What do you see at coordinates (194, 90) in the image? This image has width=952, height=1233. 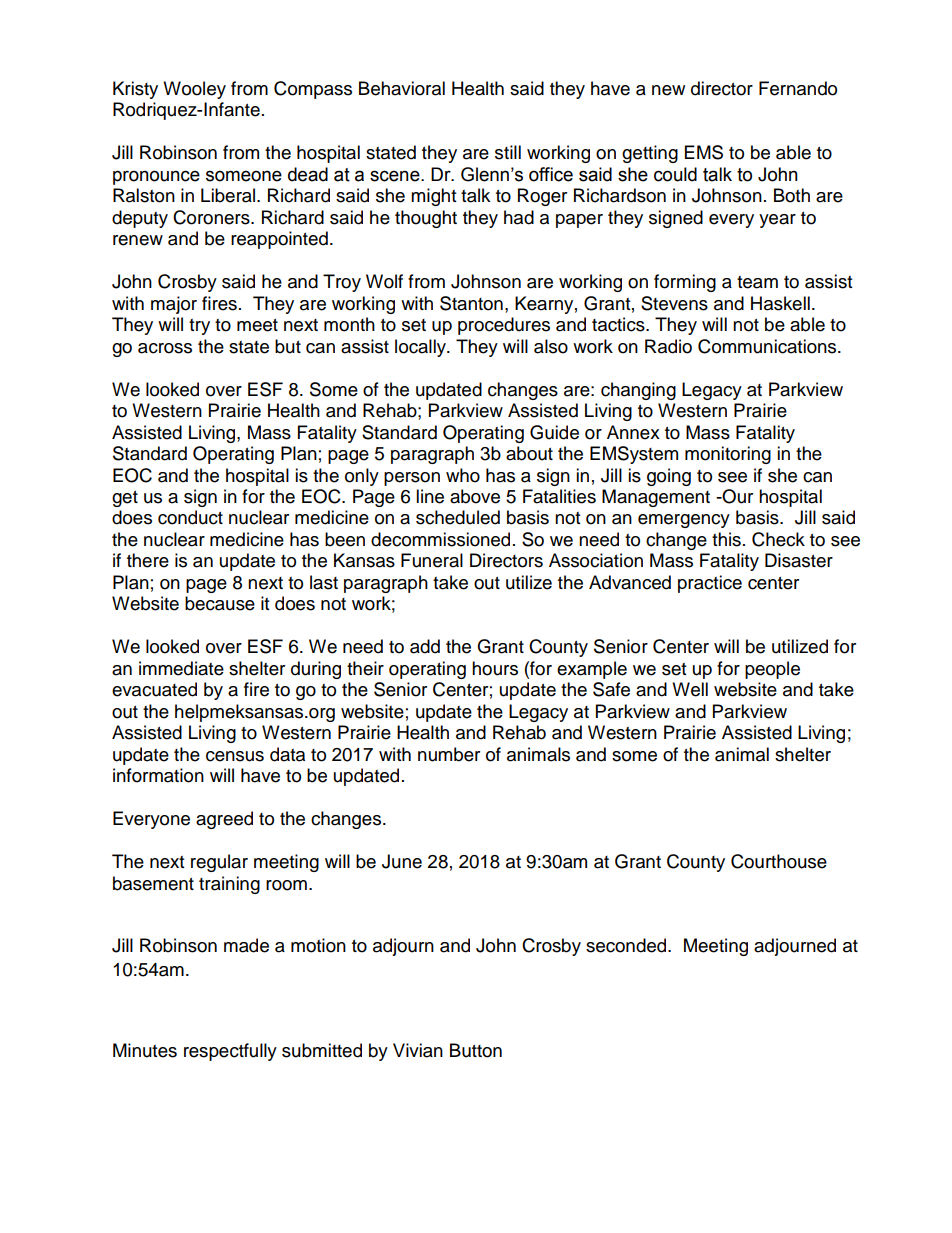 I see `Wooley` at bounding box center [194, 90].
